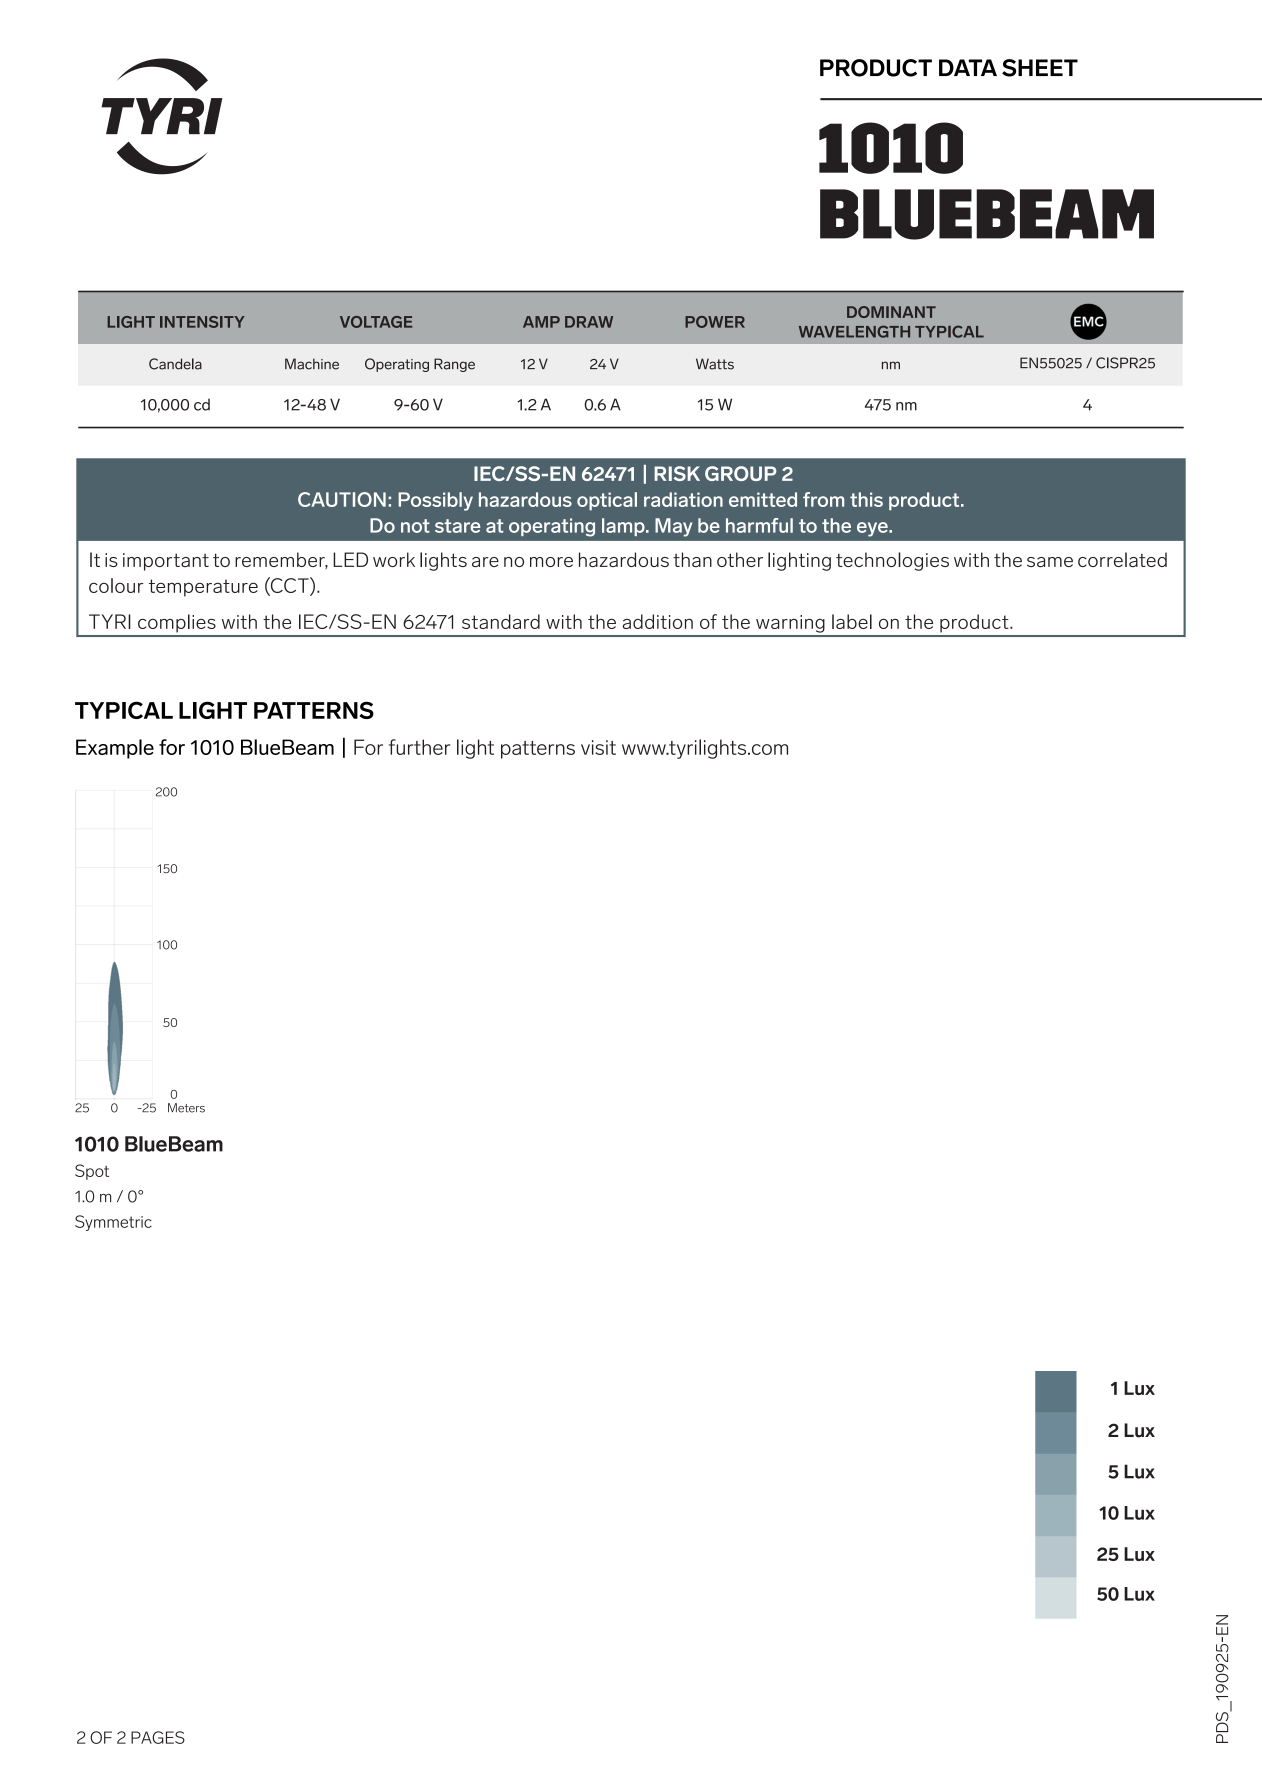 This screenshot has height=1785, width=1262. Describe the element at coordinates (852, 621) in the screenshot. I see `label` at that location.
